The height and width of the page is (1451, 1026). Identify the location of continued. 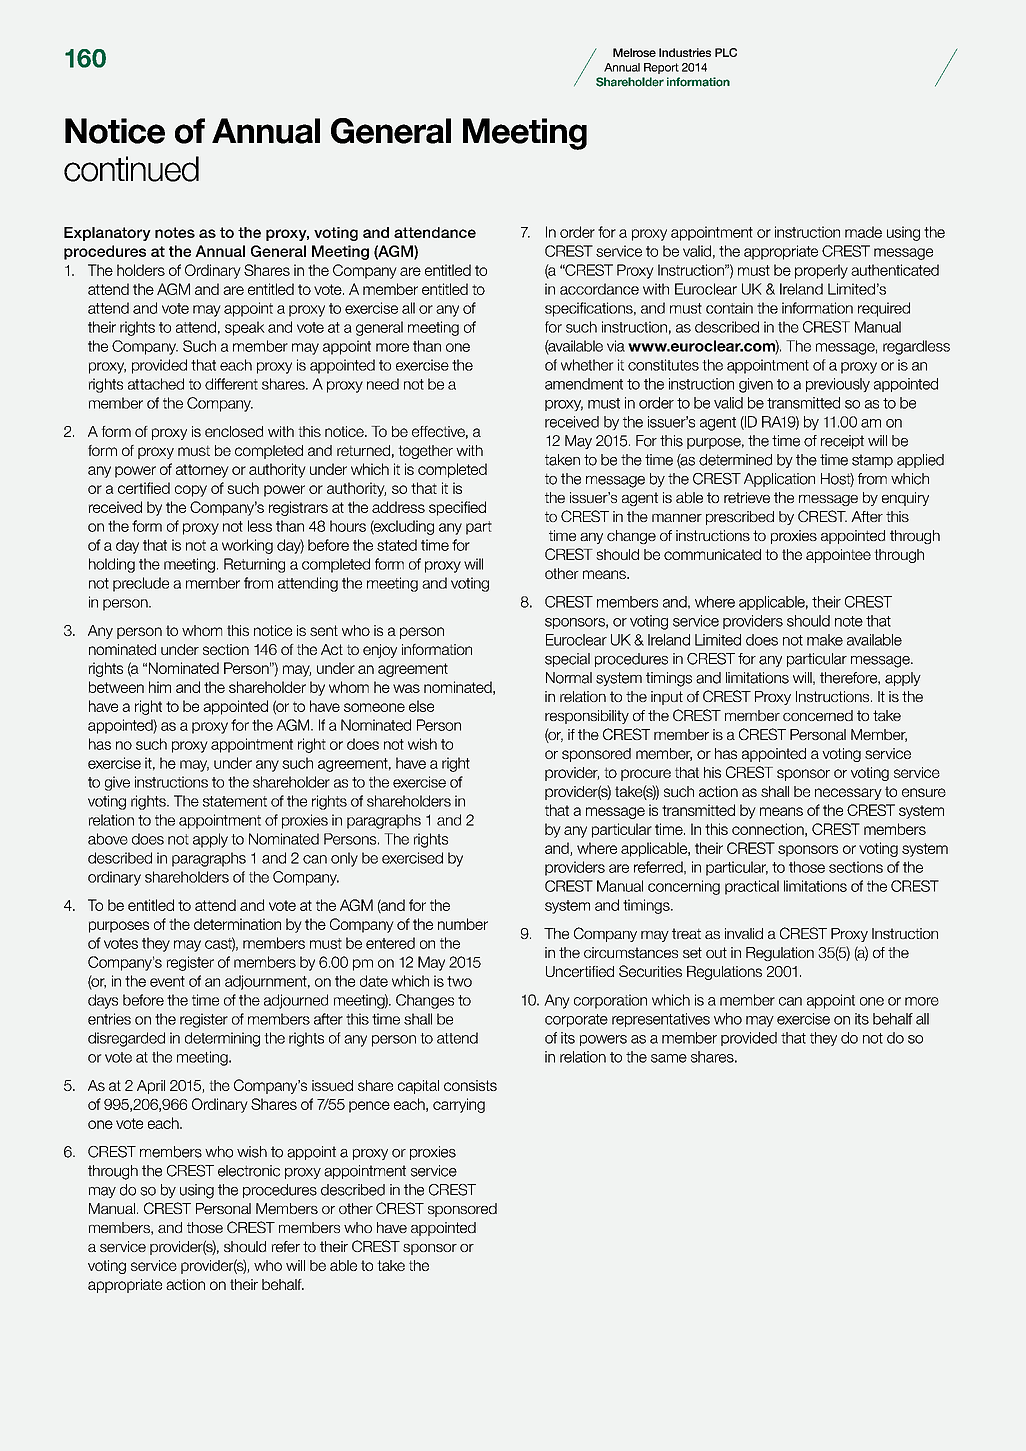
(131, 169).
